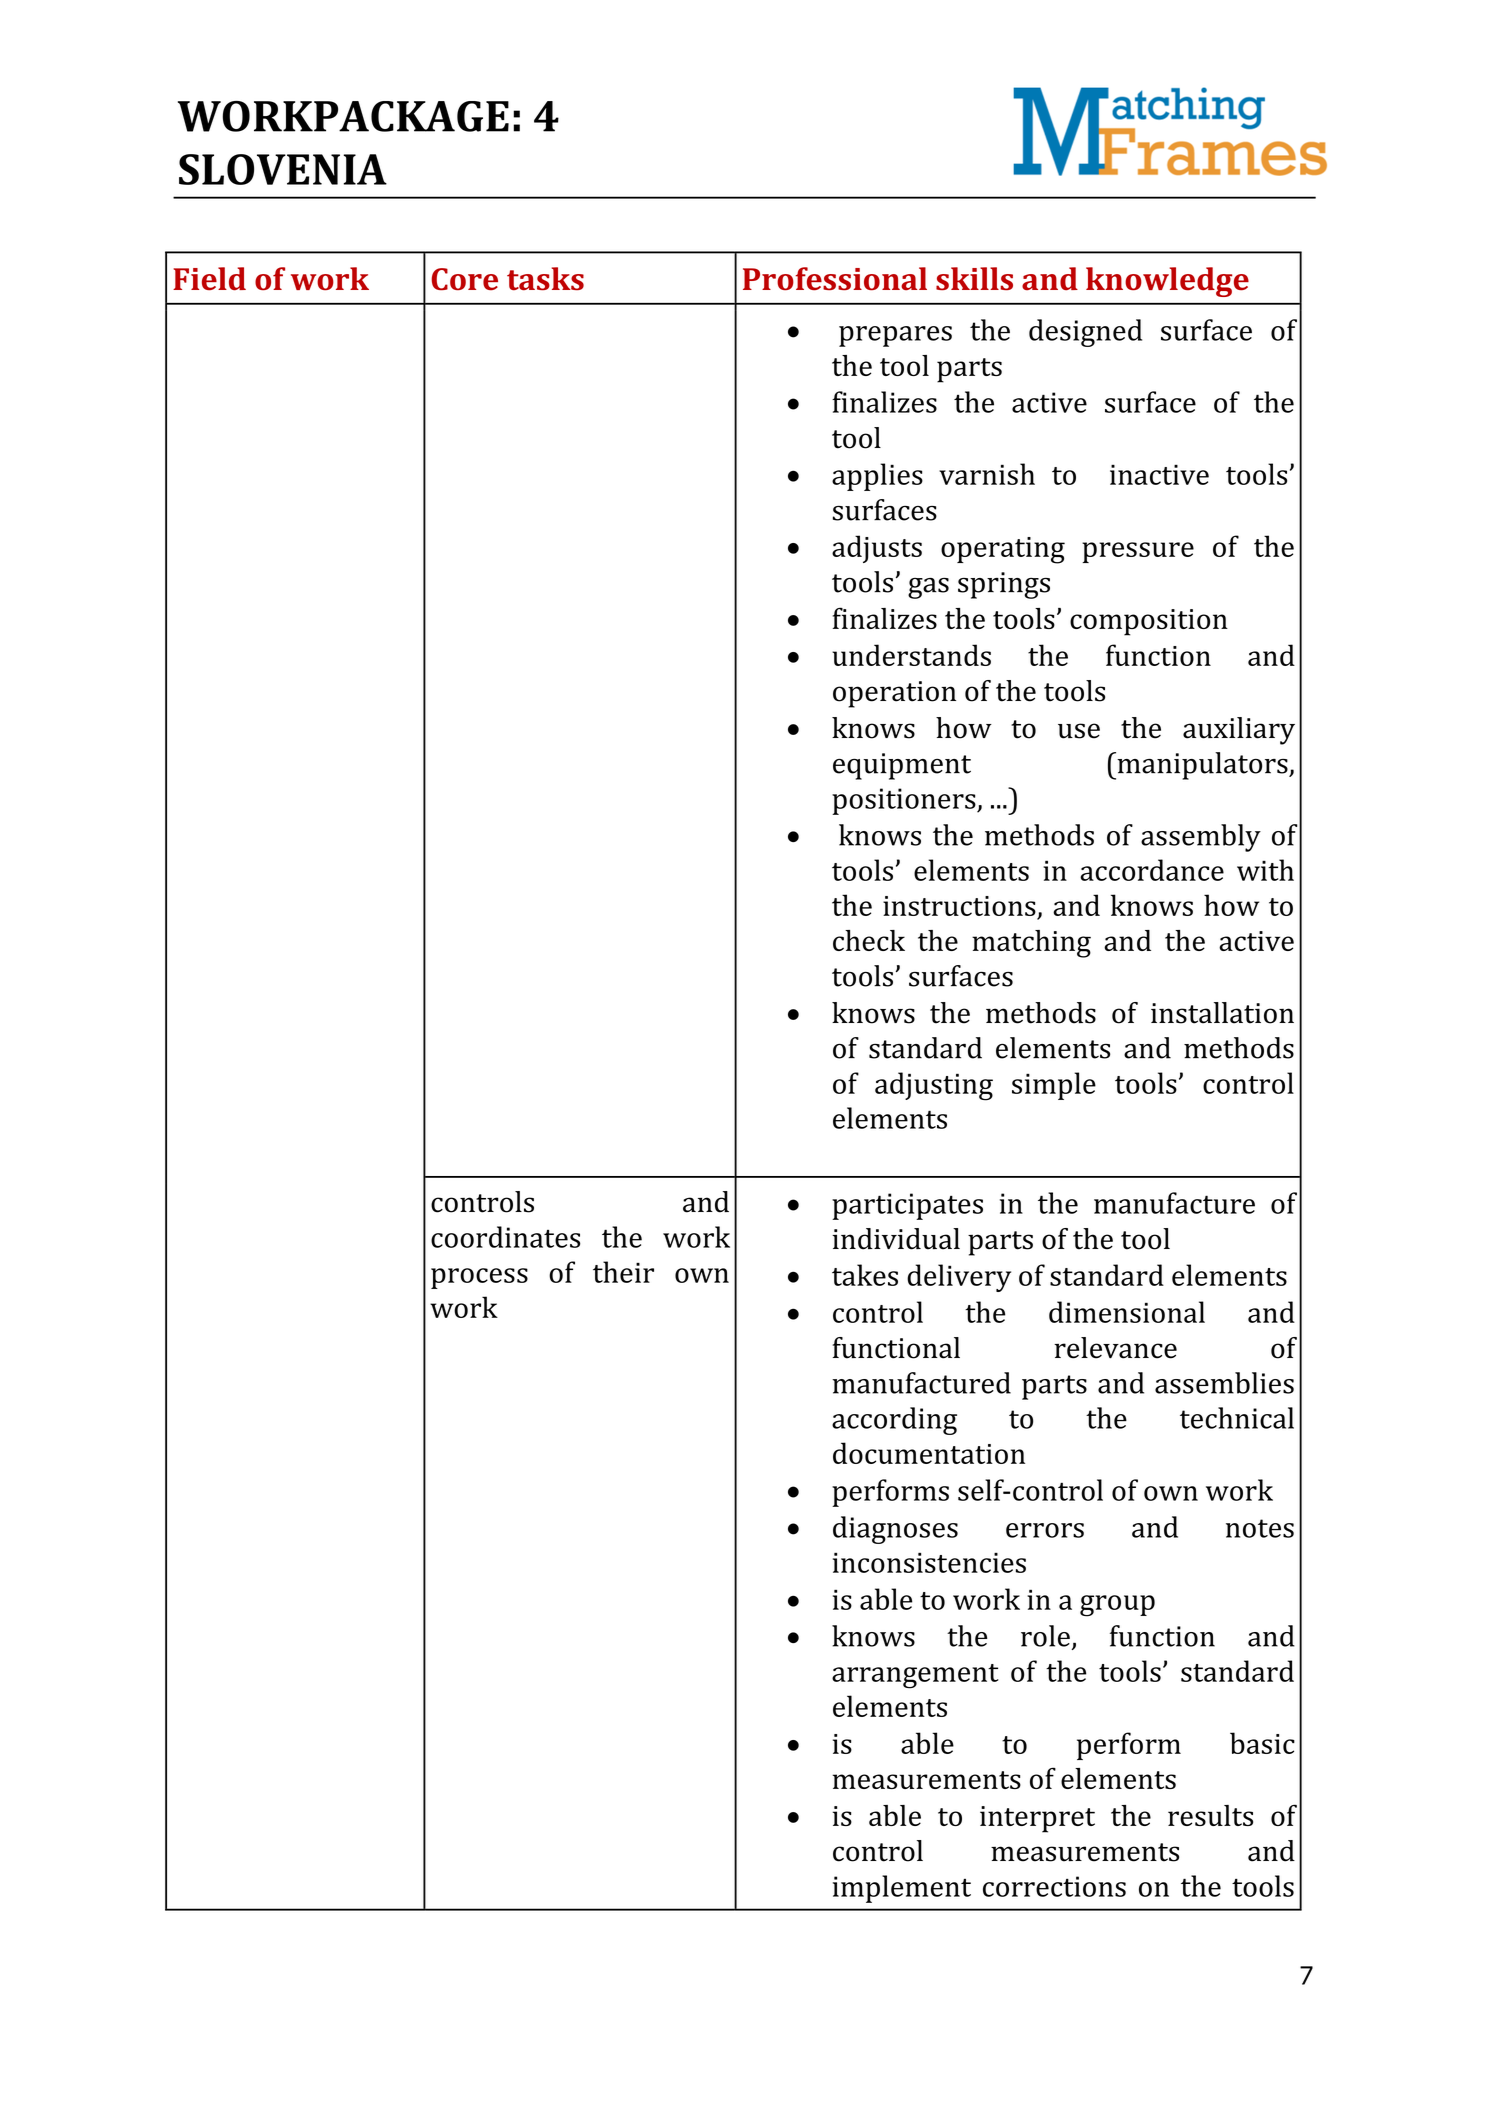 Image resolution: width=1489 pixels, height=2108 pixels. I want to click on arrangement, so click(915, 1676).
